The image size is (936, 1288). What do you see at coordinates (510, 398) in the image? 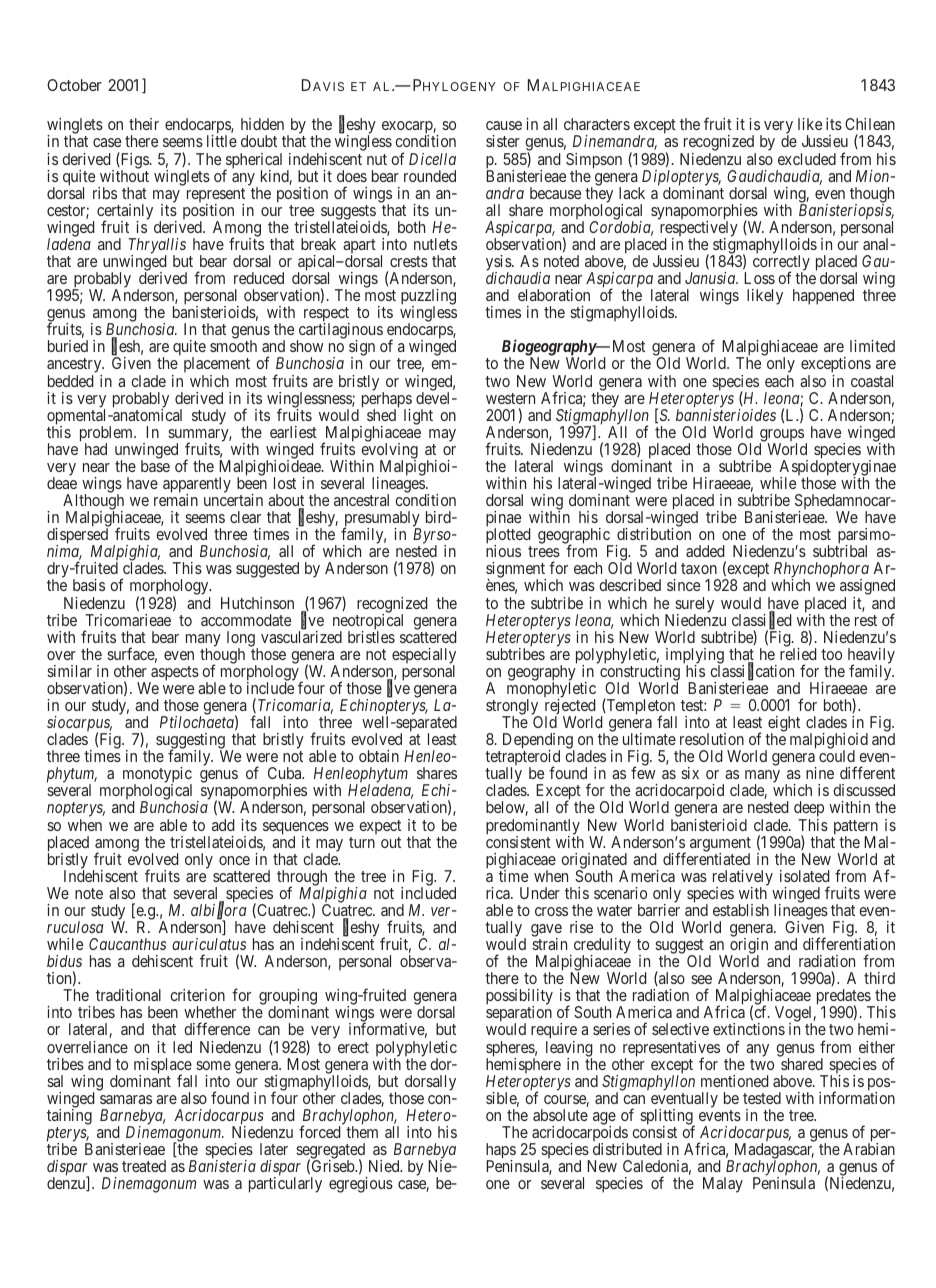
I see `western` at bounding box center [510, 398].
